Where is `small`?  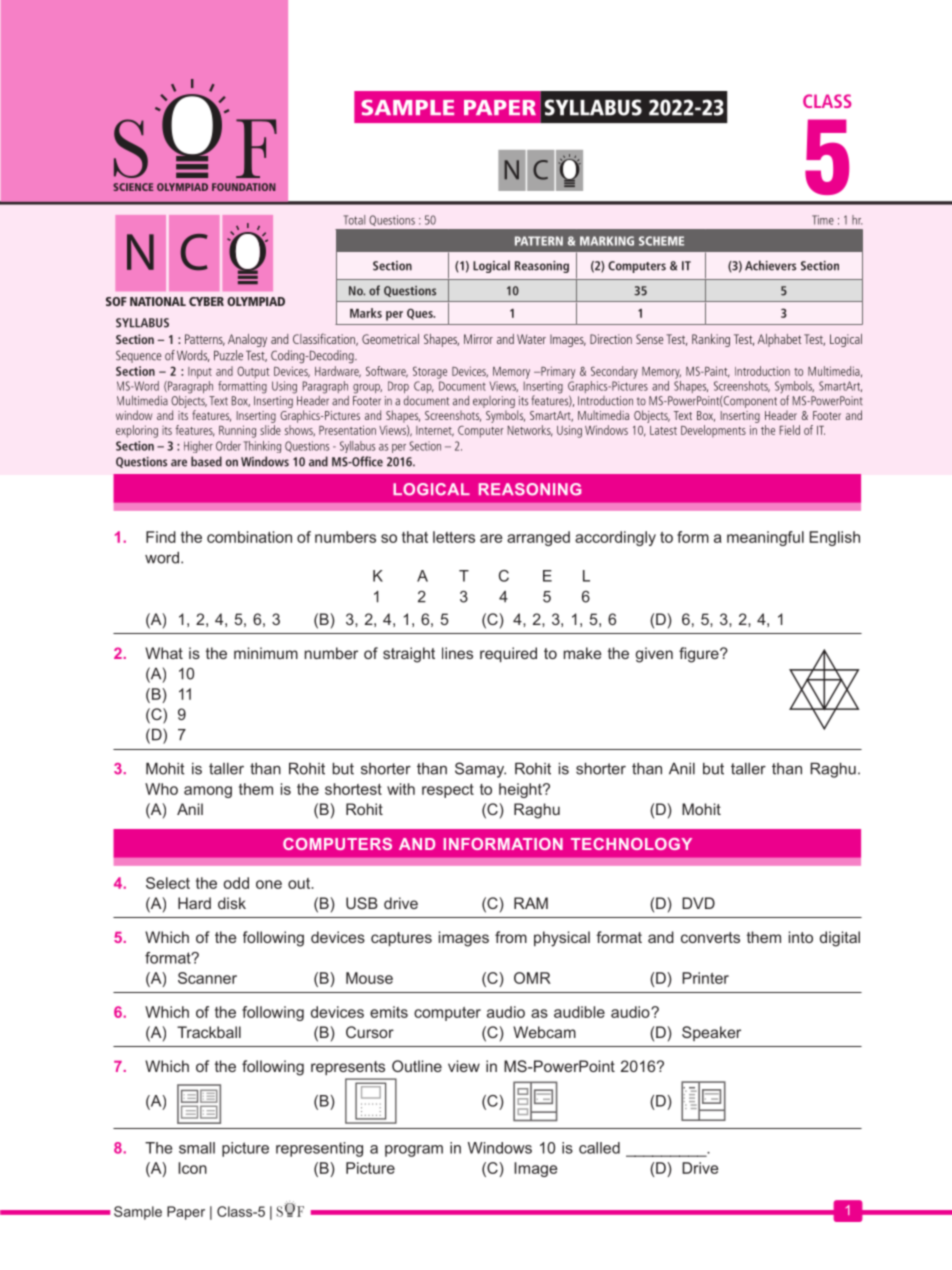 small is located at coordinates (197, 1148).
